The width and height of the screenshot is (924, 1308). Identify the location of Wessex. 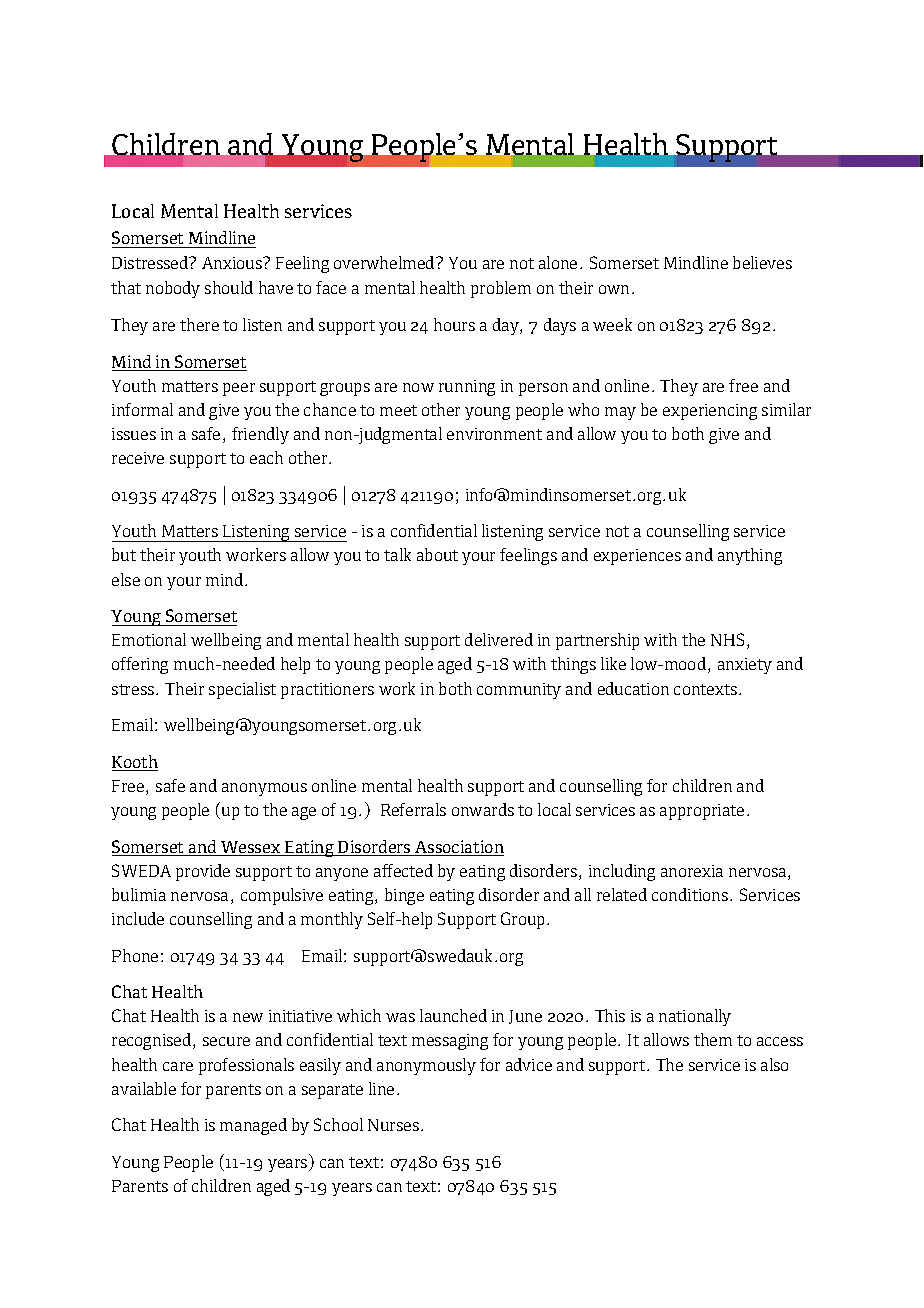
(251, 848).
